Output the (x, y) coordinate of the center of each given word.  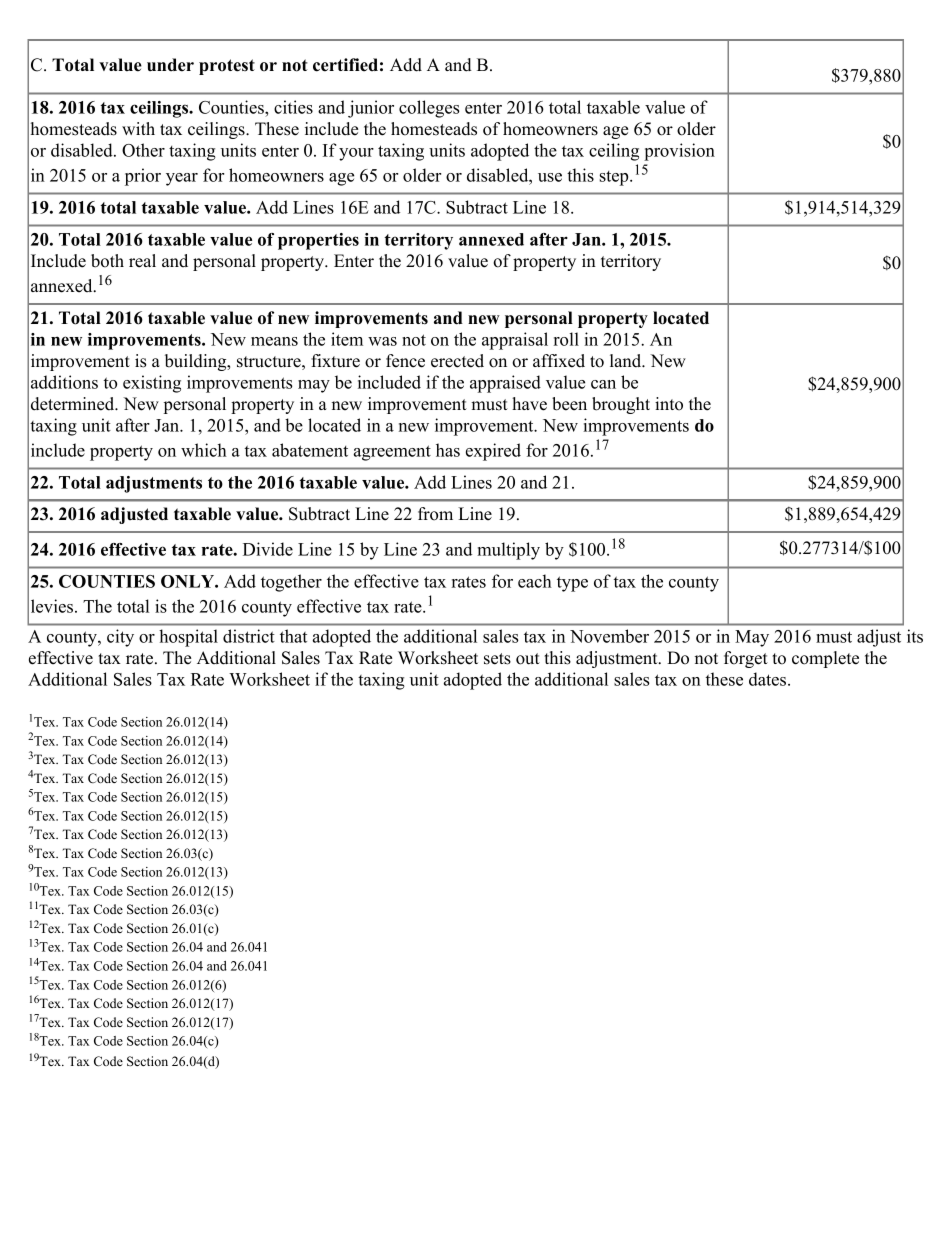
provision (679, 152)
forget (746, 659)
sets (497, 659)
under (170, 65)
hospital (188, 638)
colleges (429, 109)
